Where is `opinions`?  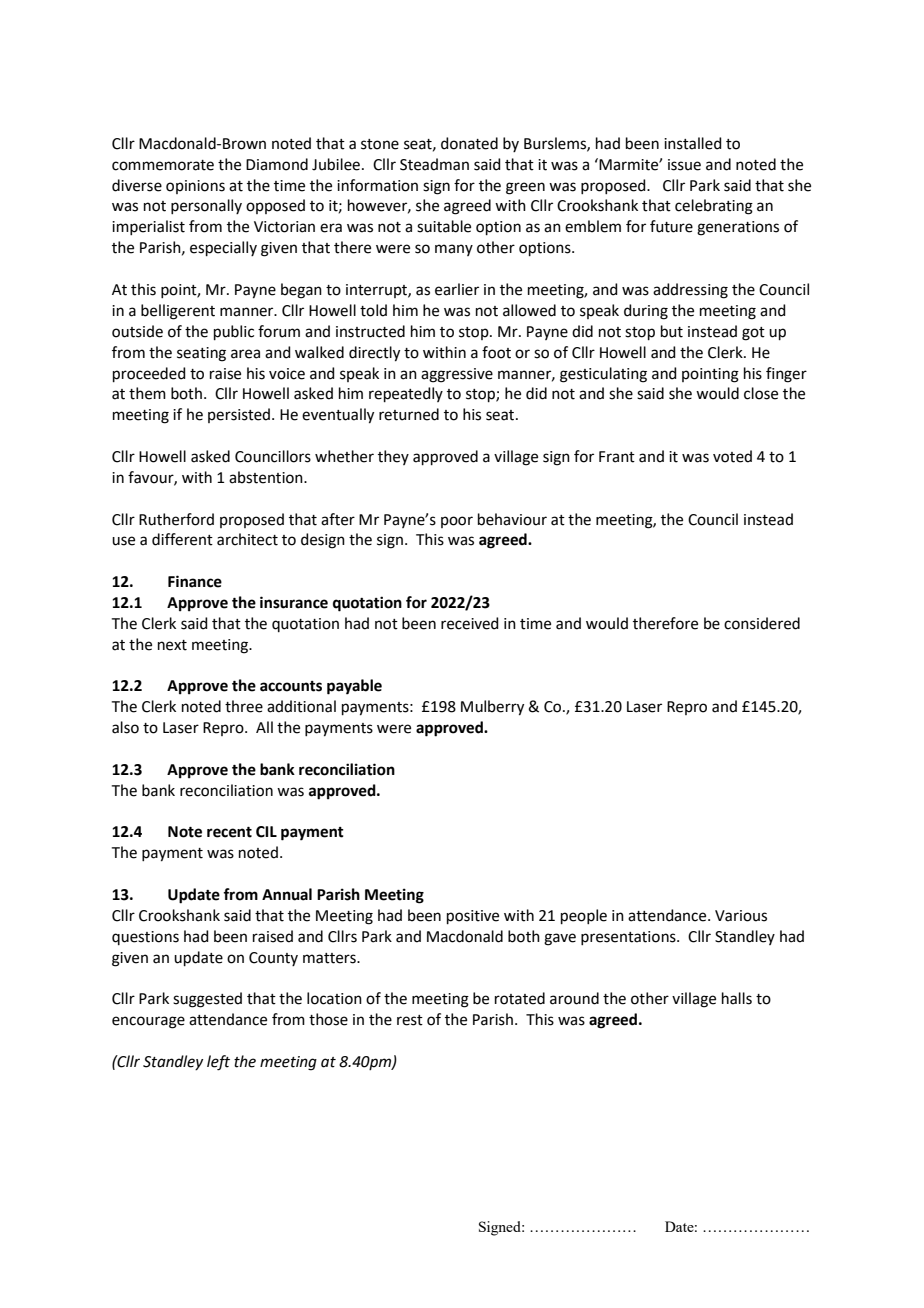
opinions is located at coordinates (195, 187).
